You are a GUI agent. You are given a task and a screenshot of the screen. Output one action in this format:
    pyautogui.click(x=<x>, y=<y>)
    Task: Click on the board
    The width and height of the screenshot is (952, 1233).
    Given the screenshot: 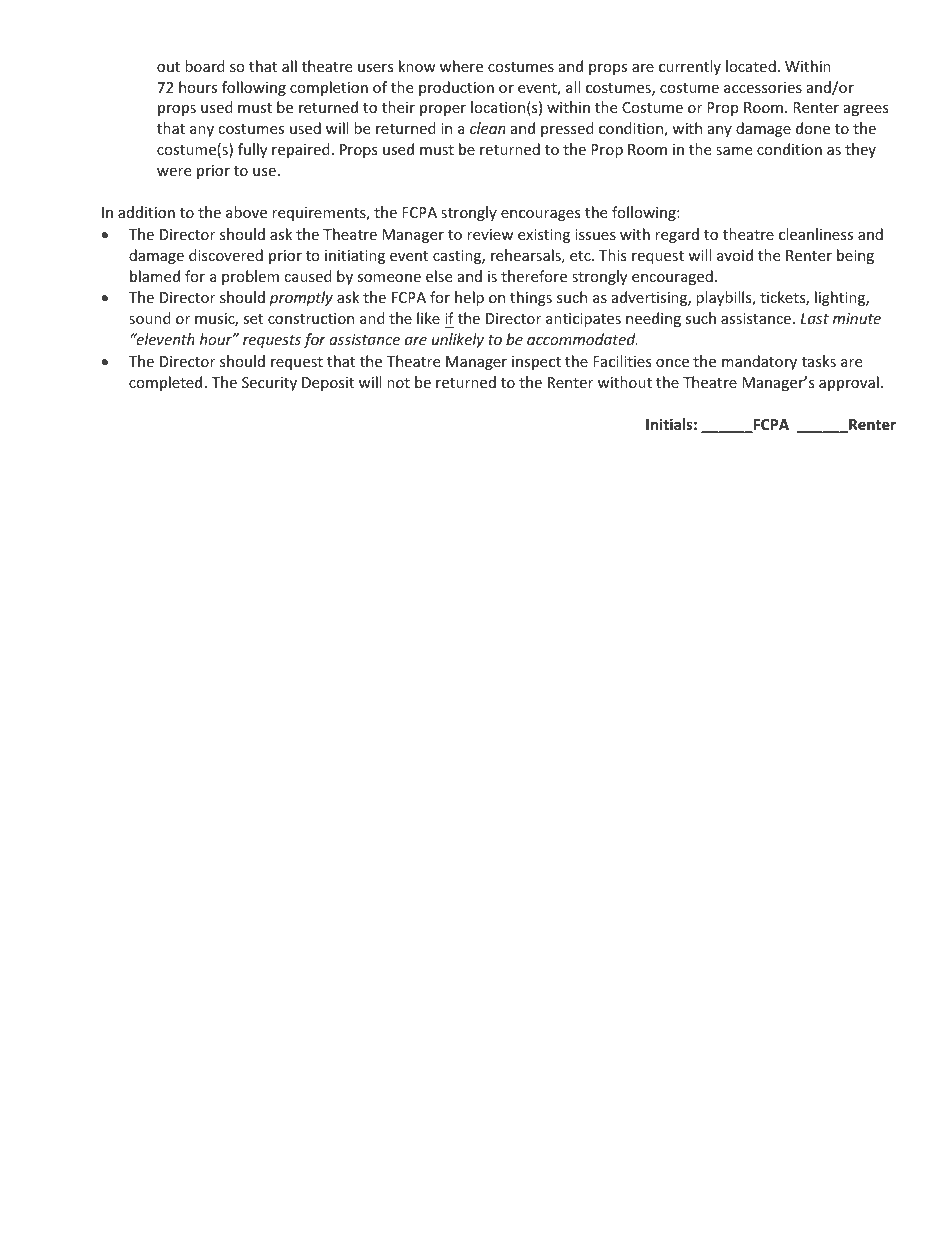 What is the action you would take?
    pyautogui.click(x=205, y=66)
